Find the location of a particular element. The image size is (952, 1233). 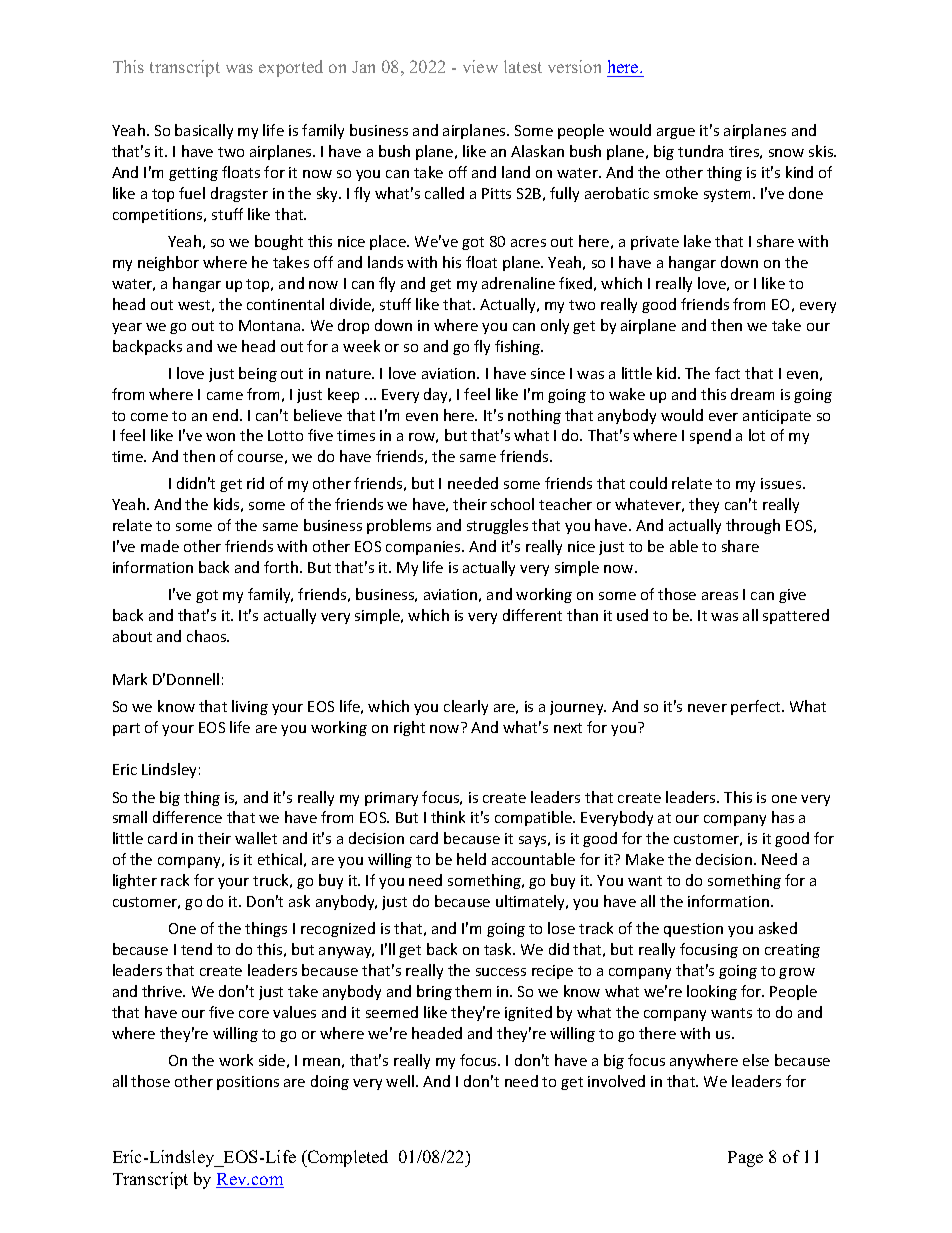

tundra is located at coordinates (700, 151).
